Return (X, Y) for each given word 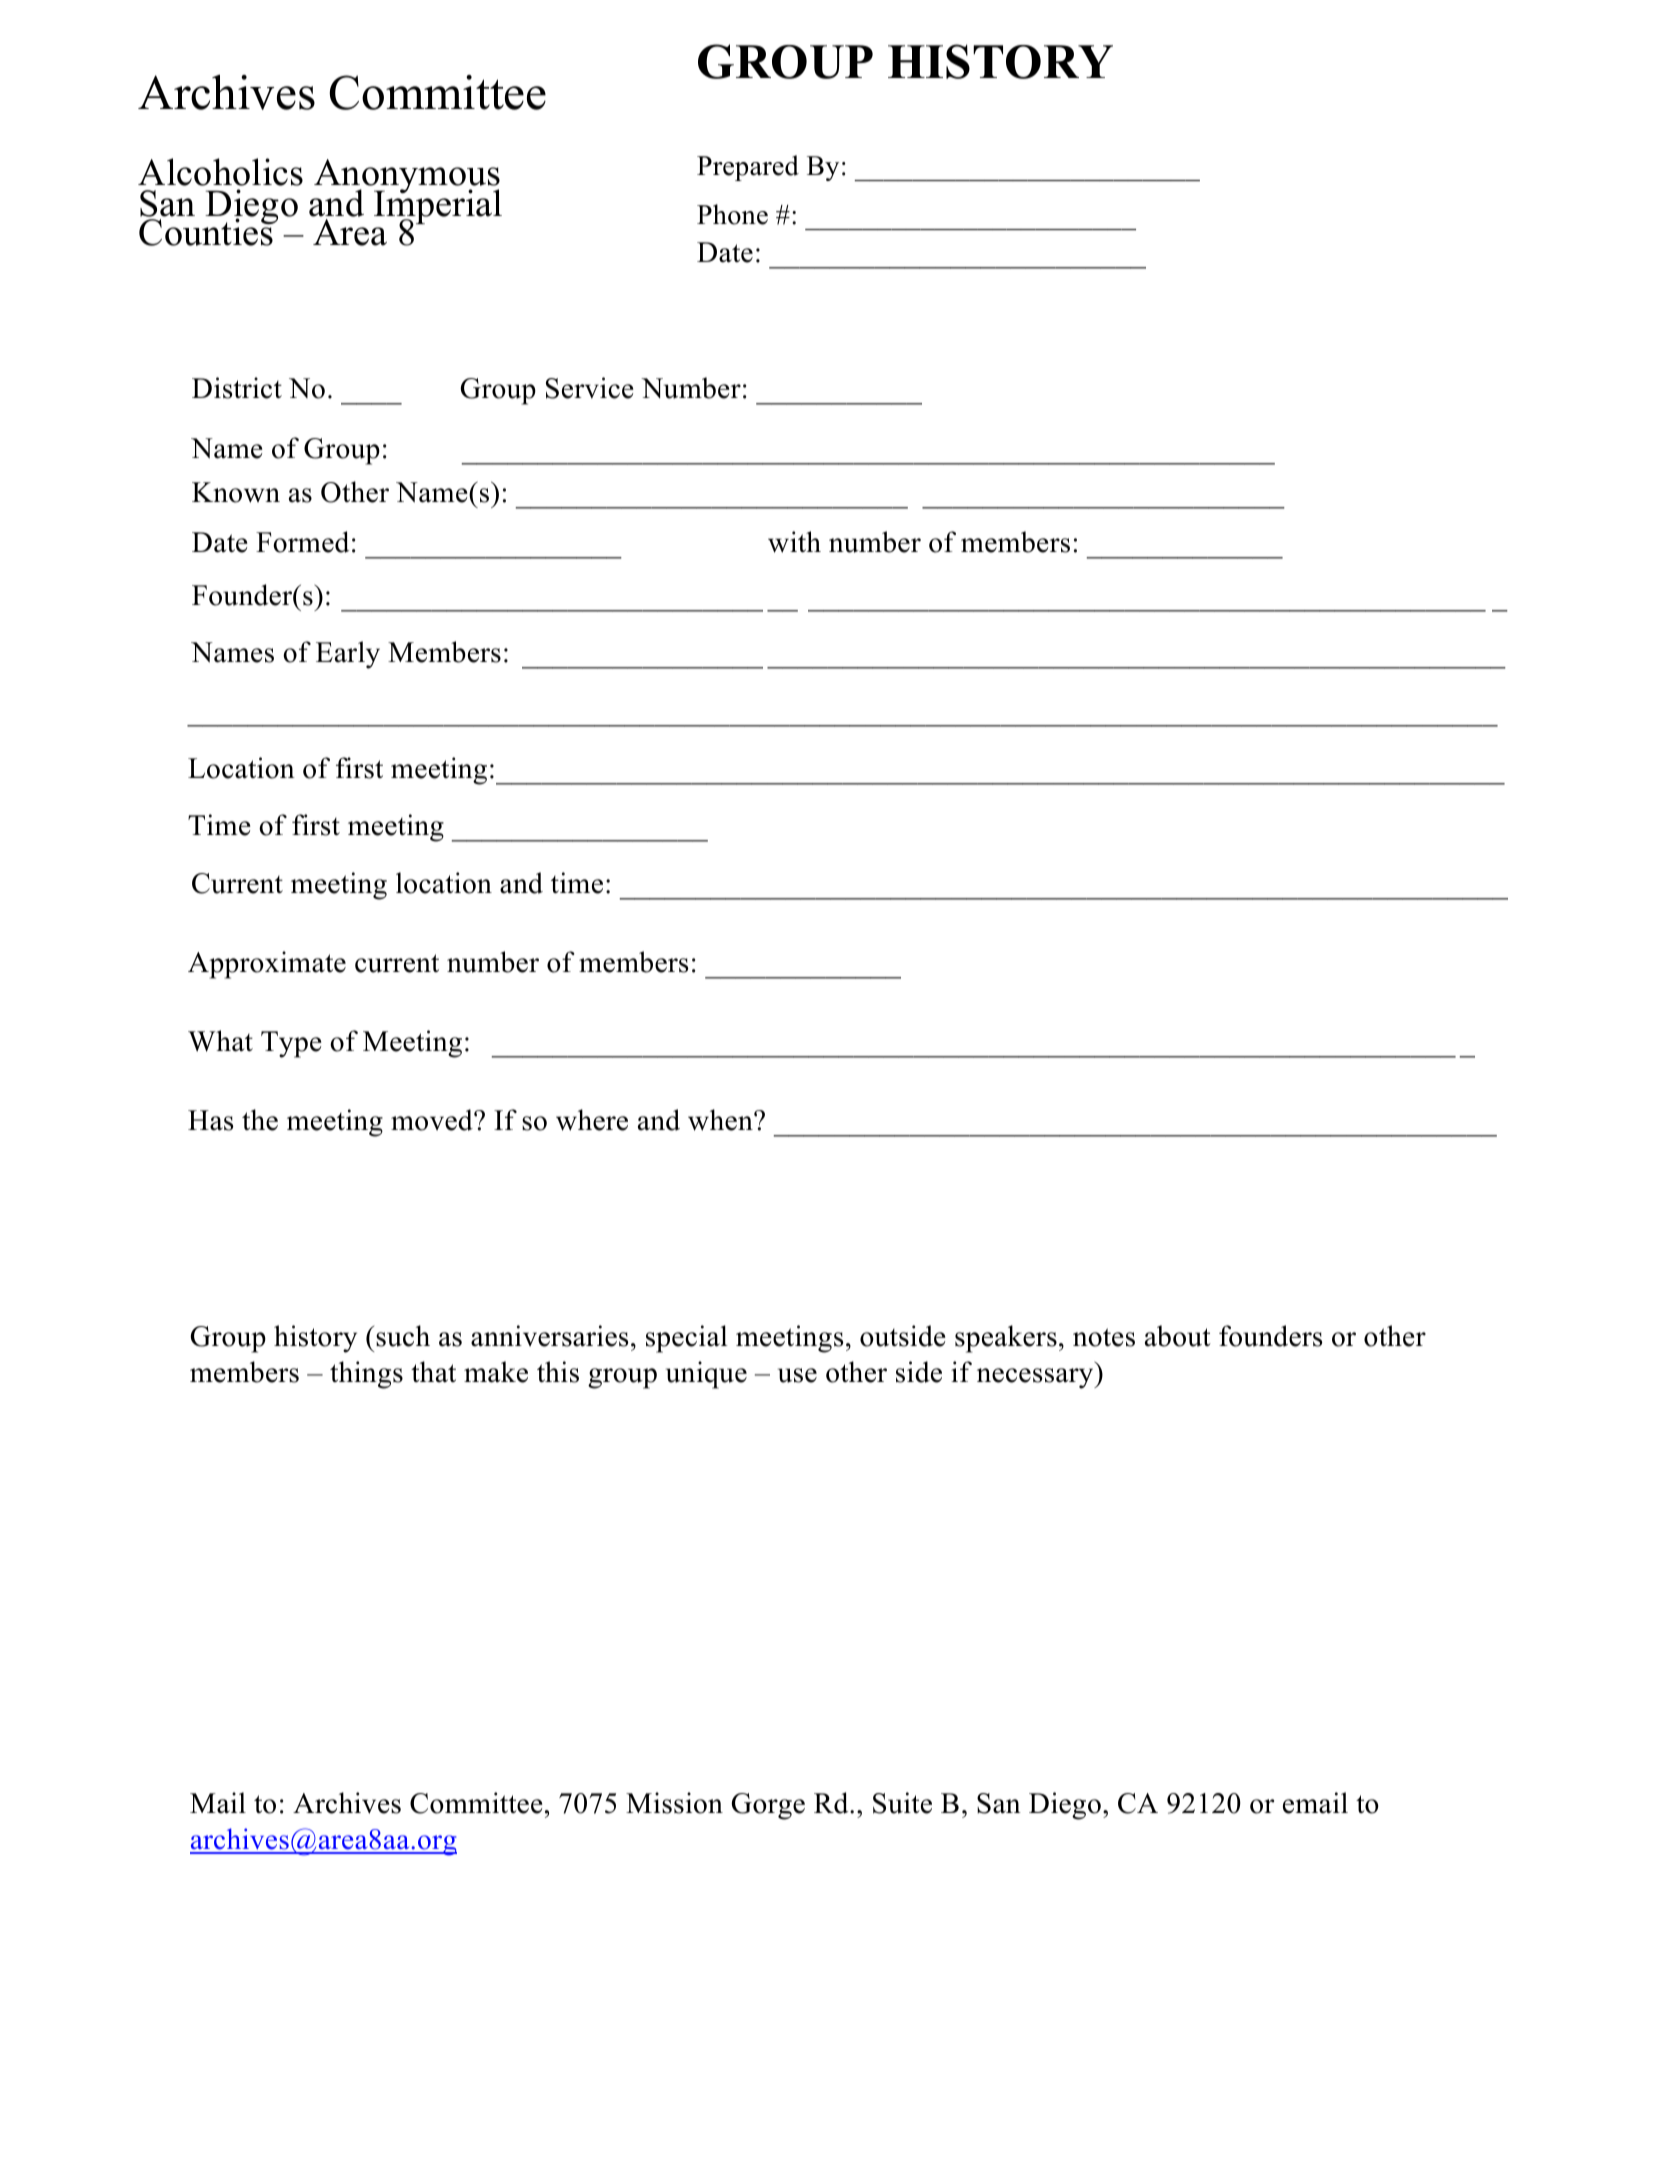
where (592, 1120)
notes (1104, 1337)
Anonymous (407, 177)
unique (706, 1375)
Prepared (748, 168)
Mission (674, 1803)
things (366, 1375)
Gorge (768, 1806)
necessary (1036, 1378)
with (794, 542)
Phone (732, 214)
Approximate (267, 965)
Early (348, 655)
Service (590, 388)
